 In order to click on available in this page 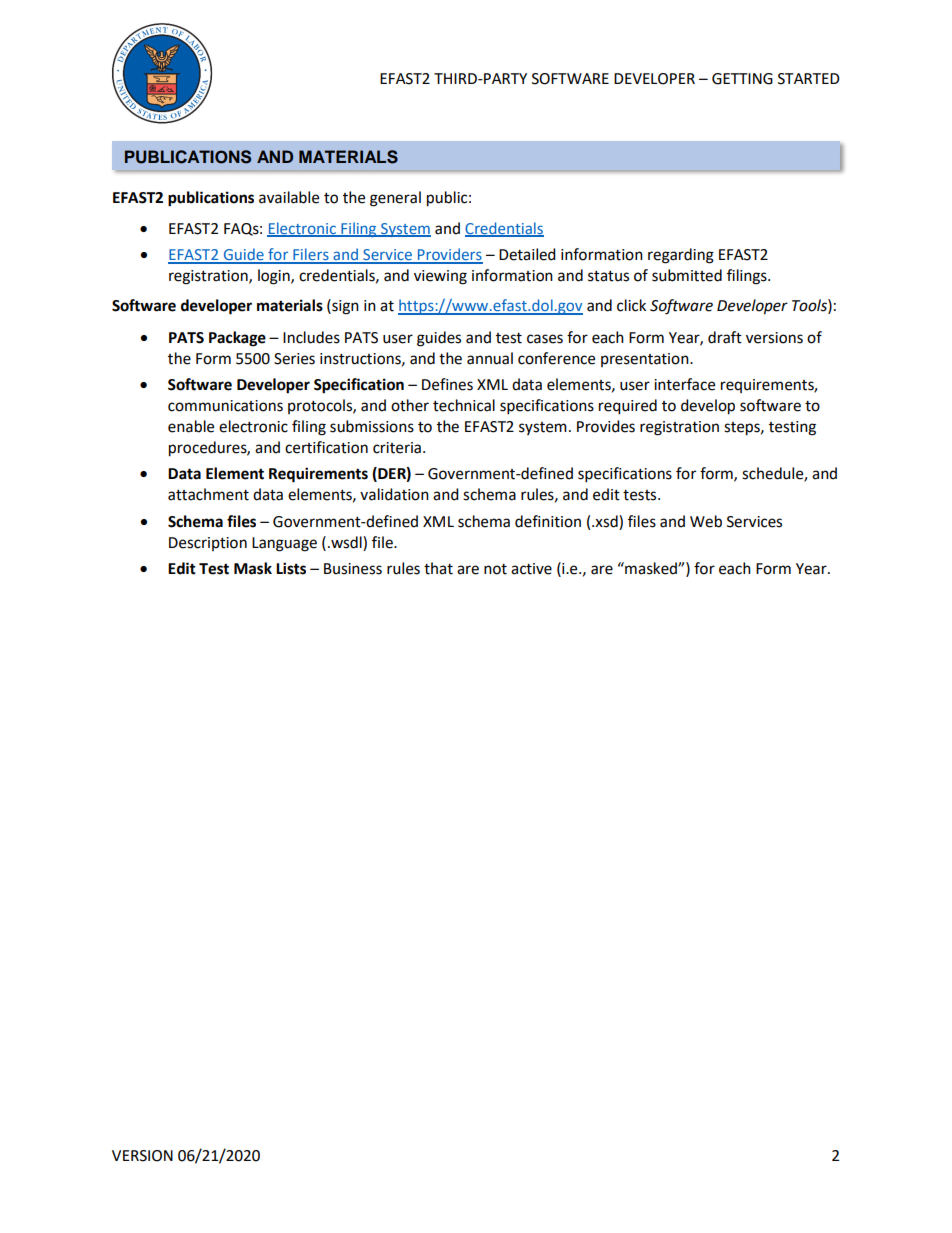, I will do `click(289, 197)`.
